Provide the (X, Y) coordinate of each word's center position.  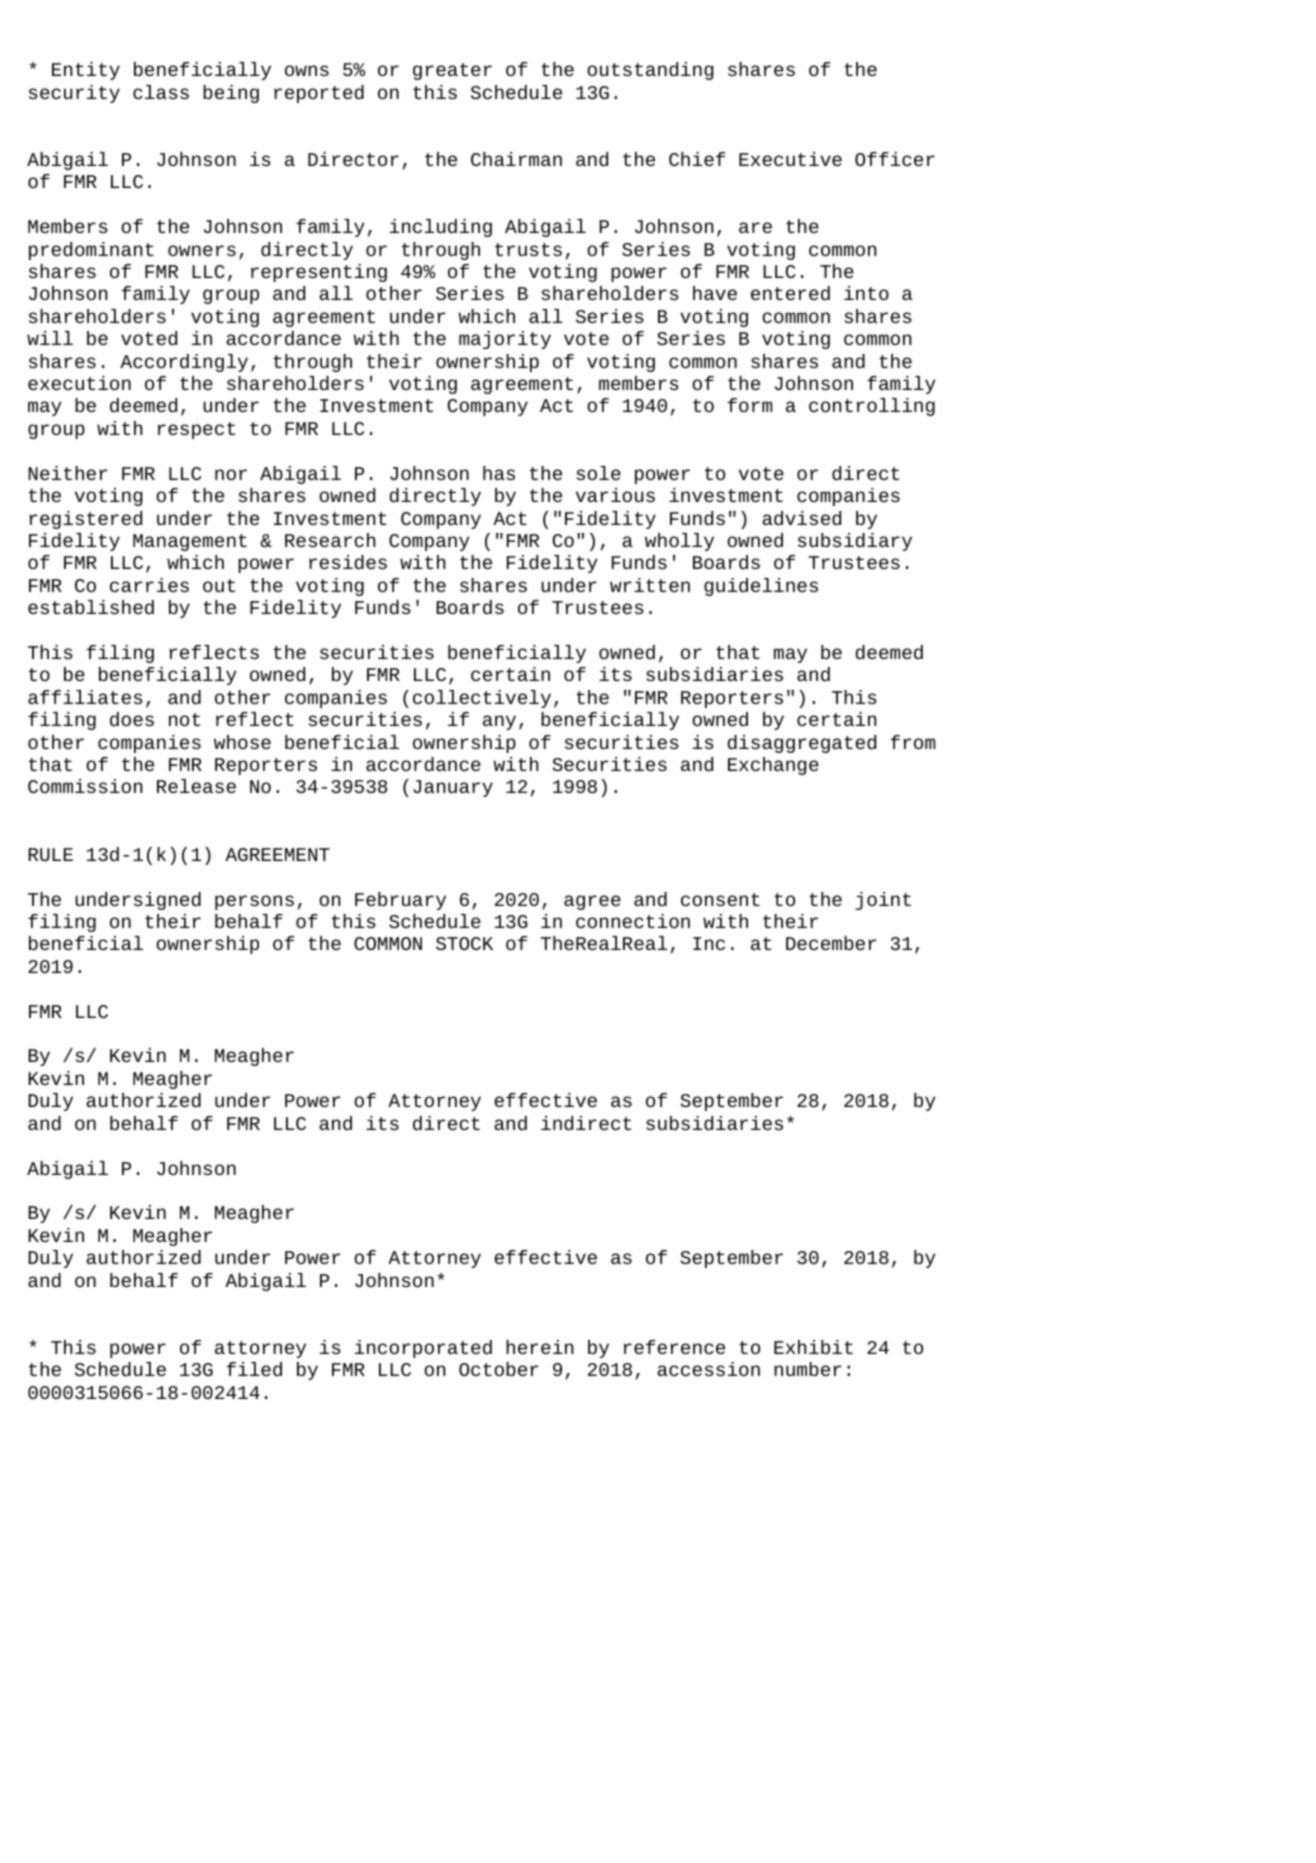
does (132, 719)
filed (254, 1369)
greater (452, 71)
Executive (790, 159)
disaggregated (802, 744)
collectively (482, 699)
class (161, 92)
